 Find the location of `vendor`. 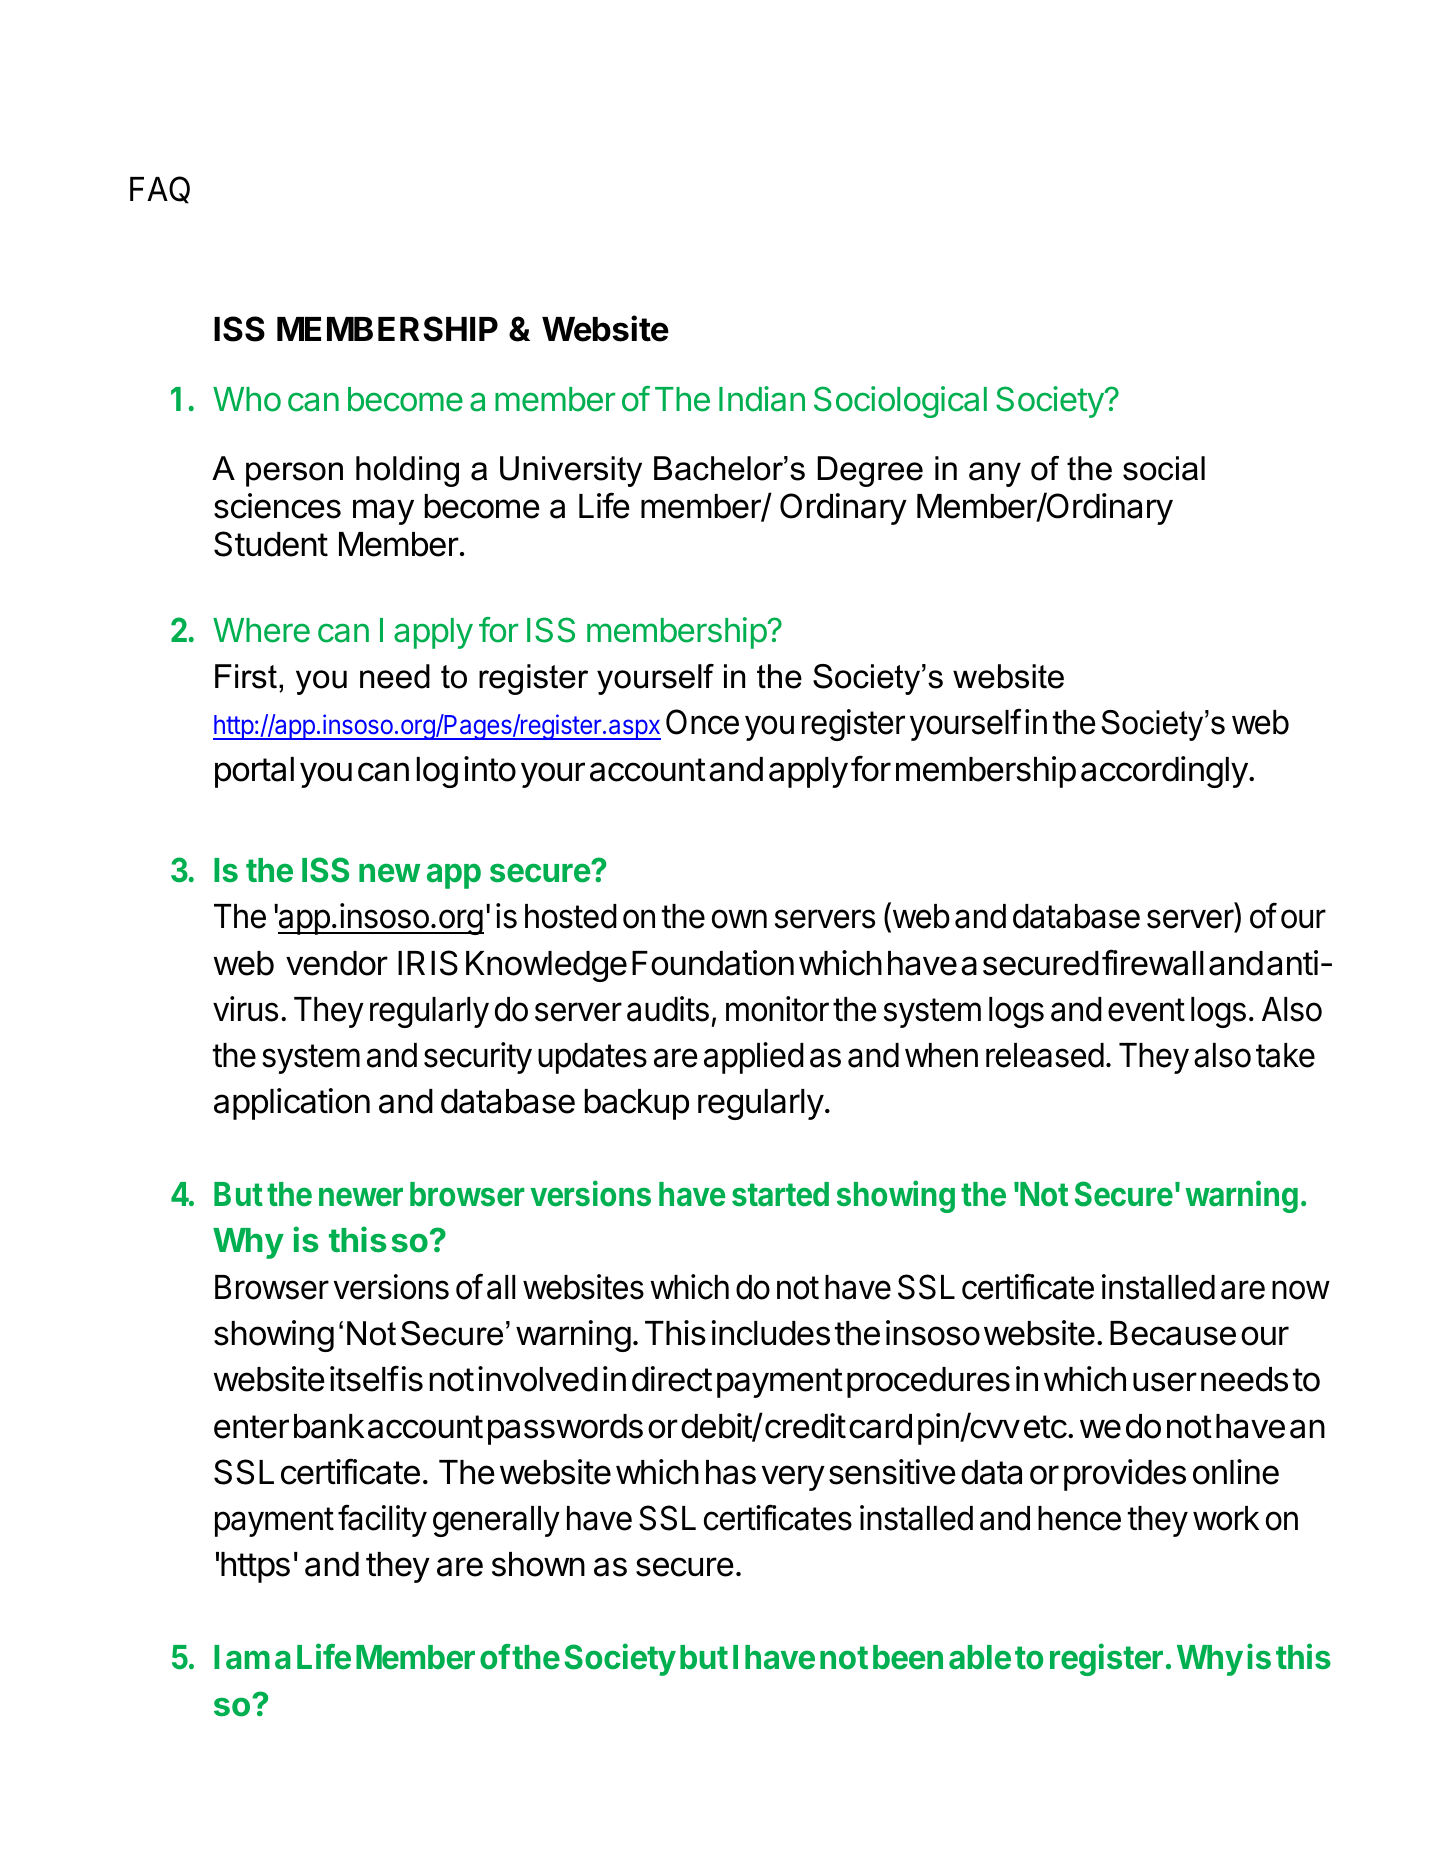

vendor is located at coordinates (337, 963).
